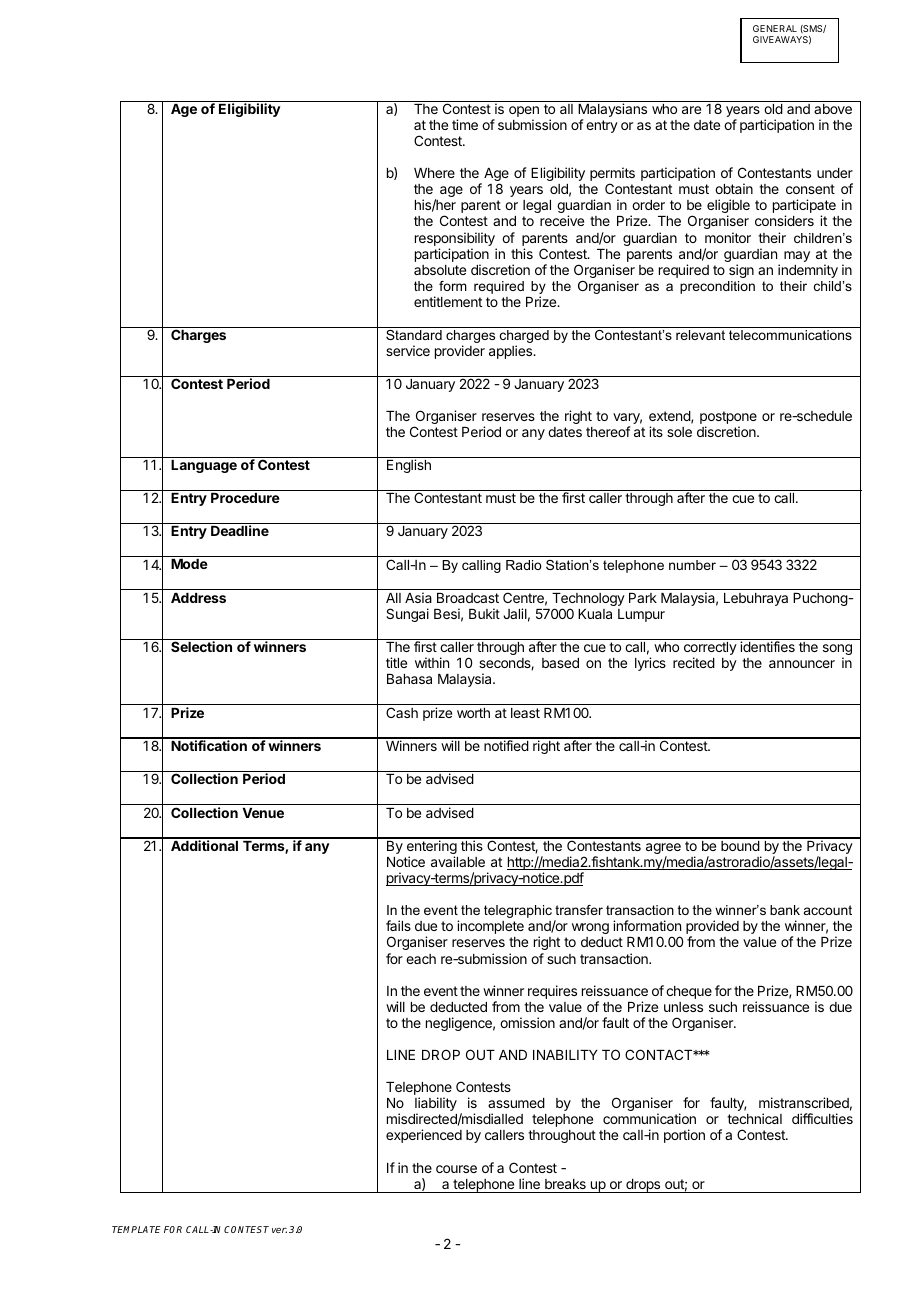 The image size is (924, 1308). What do you see at coordinates (434, 173) in the screenshot?
I see `Where` at bounding box center [434, 173].
